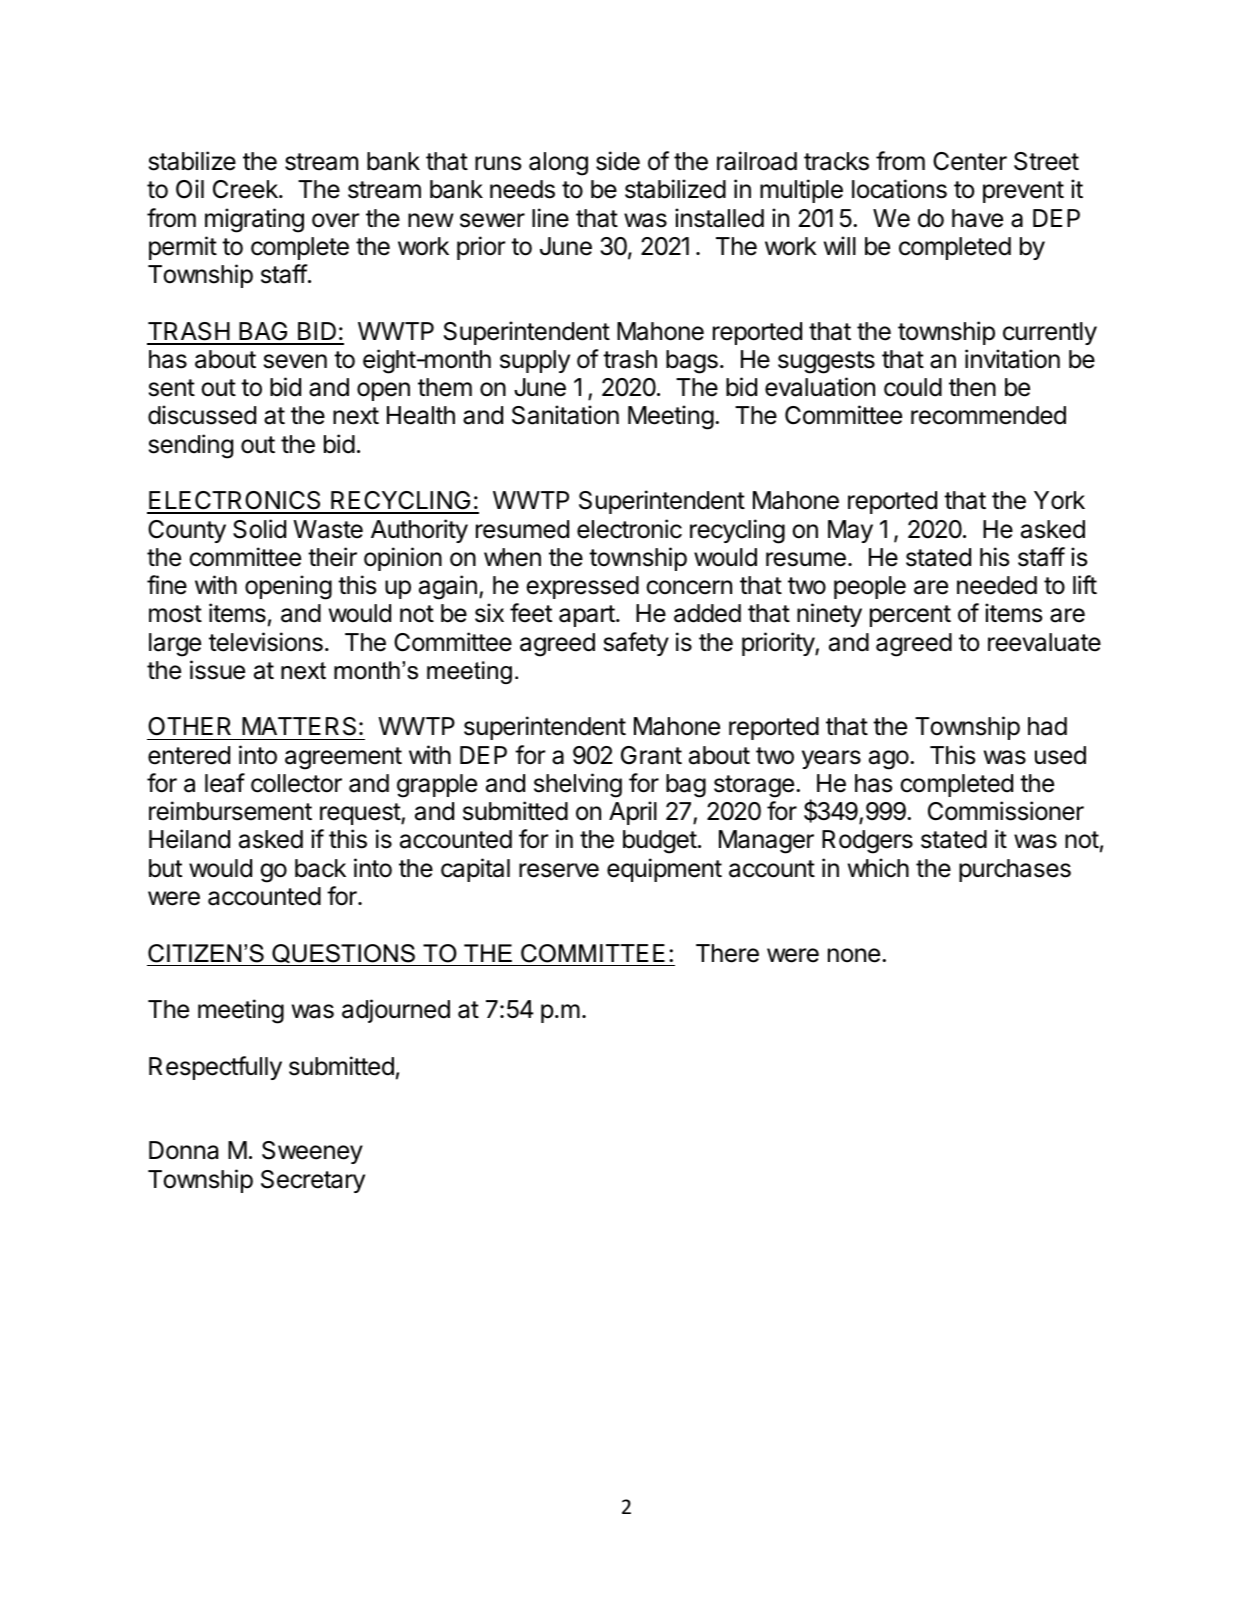 The width and height of the screenshot is (1253, 1622). Describe the element at coordinates (636, 644) in the screenshot. I see `safety` at that location.
